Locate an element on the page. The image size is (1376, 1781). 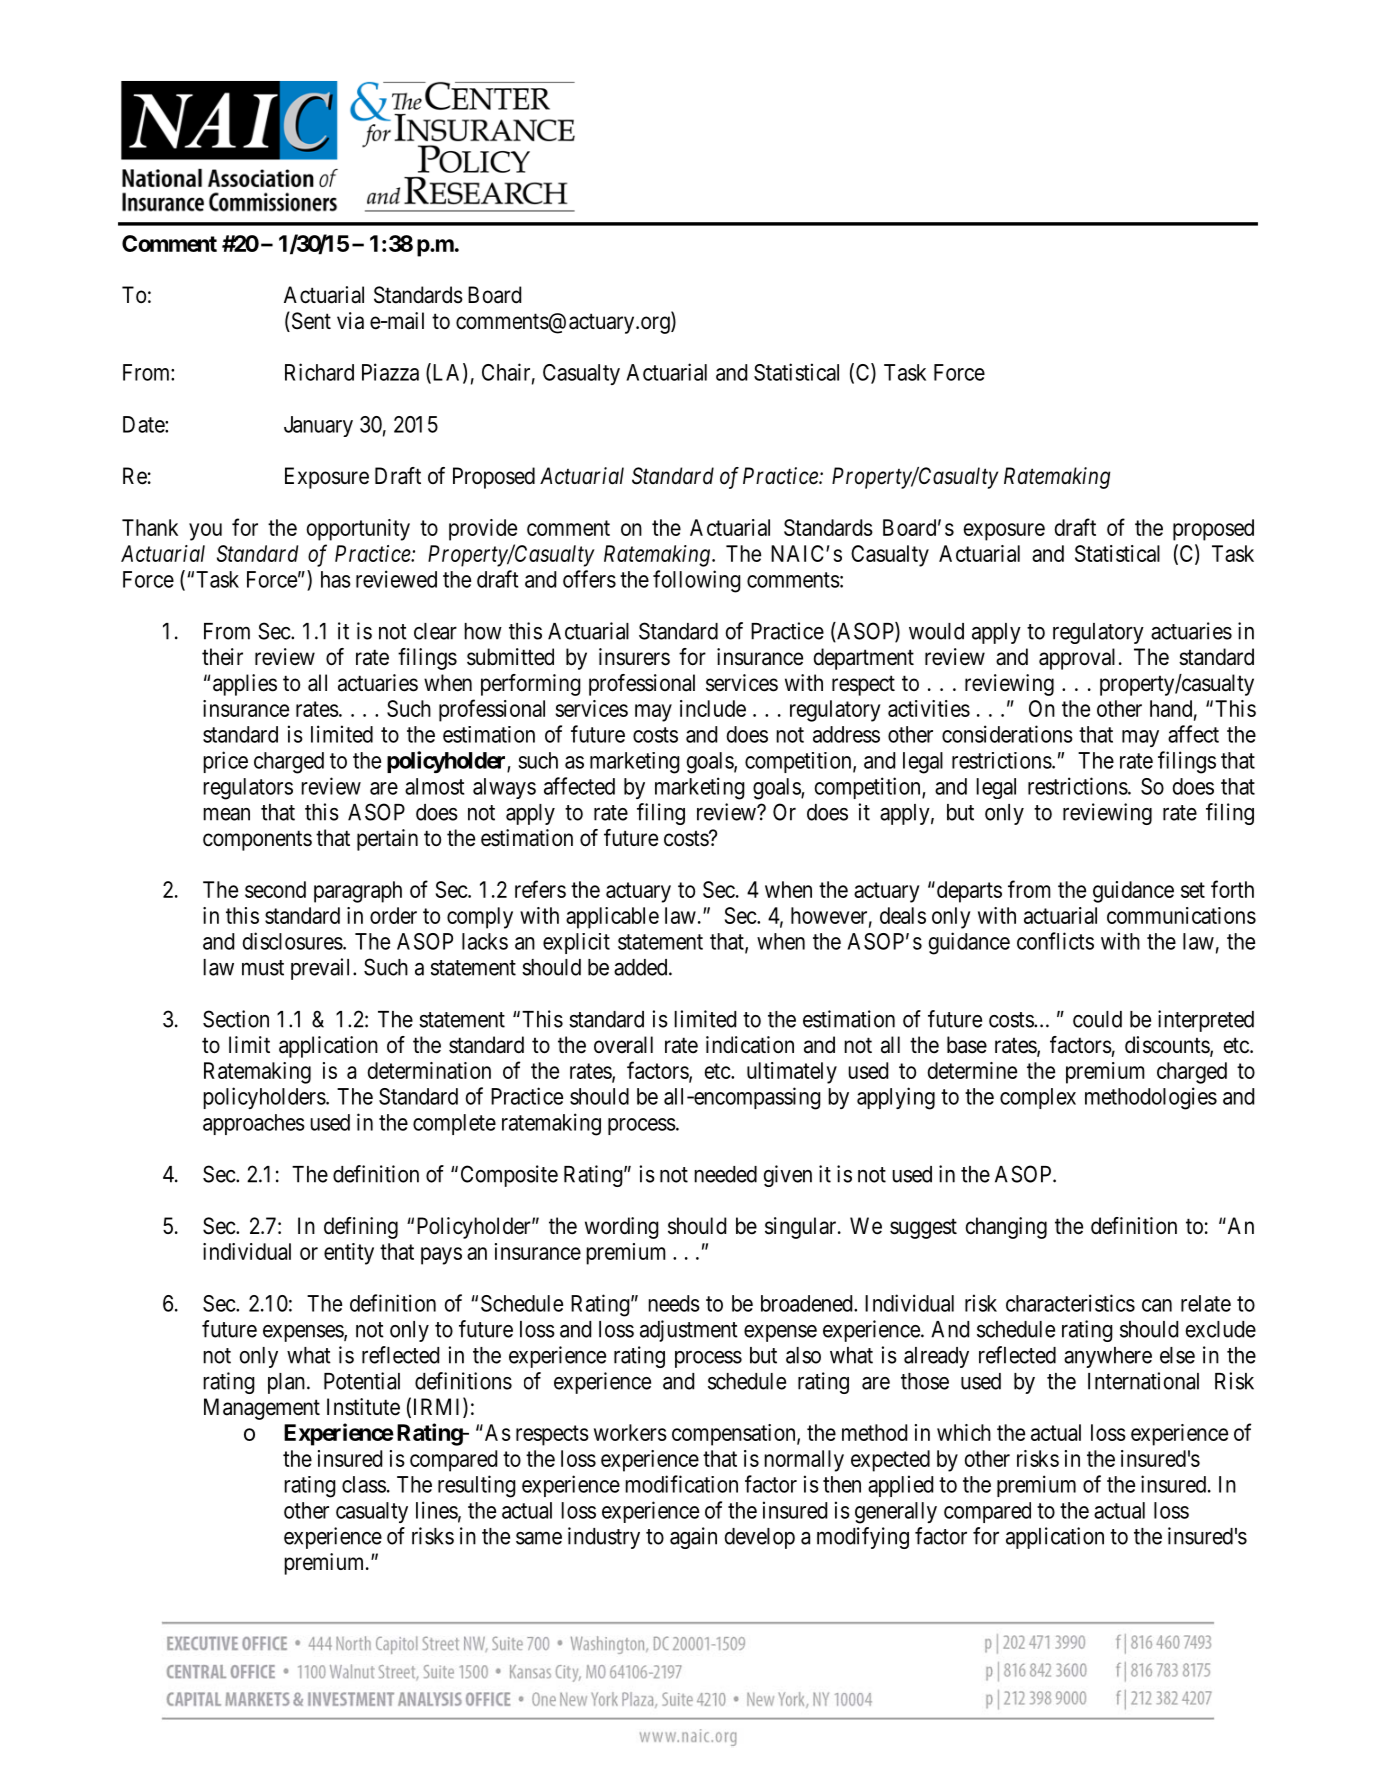
which is located at coordinates (964, 1432).
